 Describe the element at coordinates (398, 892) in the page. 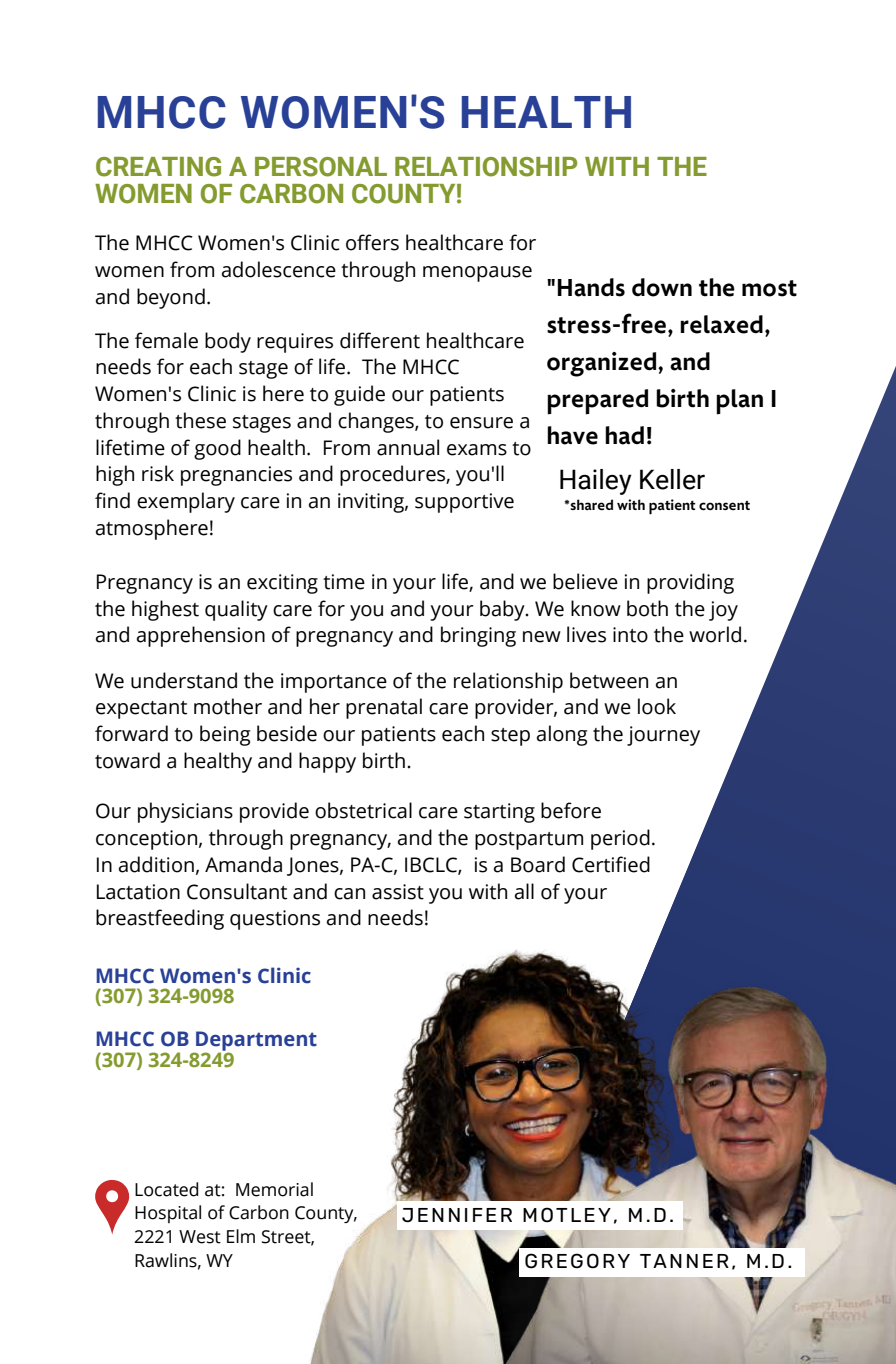

I see `assist` at that location.
